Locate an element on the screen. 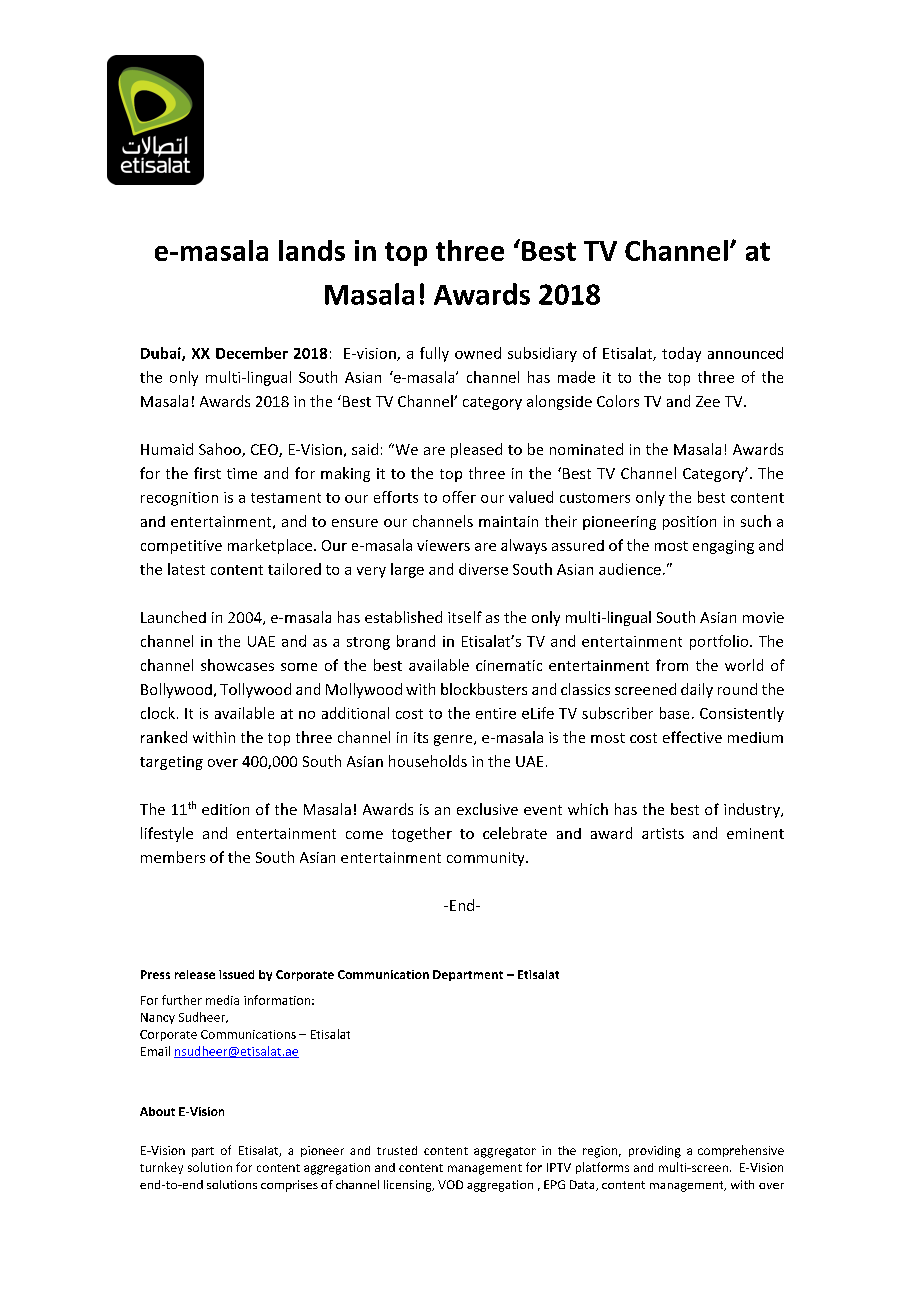  genre is located at coordinates (454, 740).
